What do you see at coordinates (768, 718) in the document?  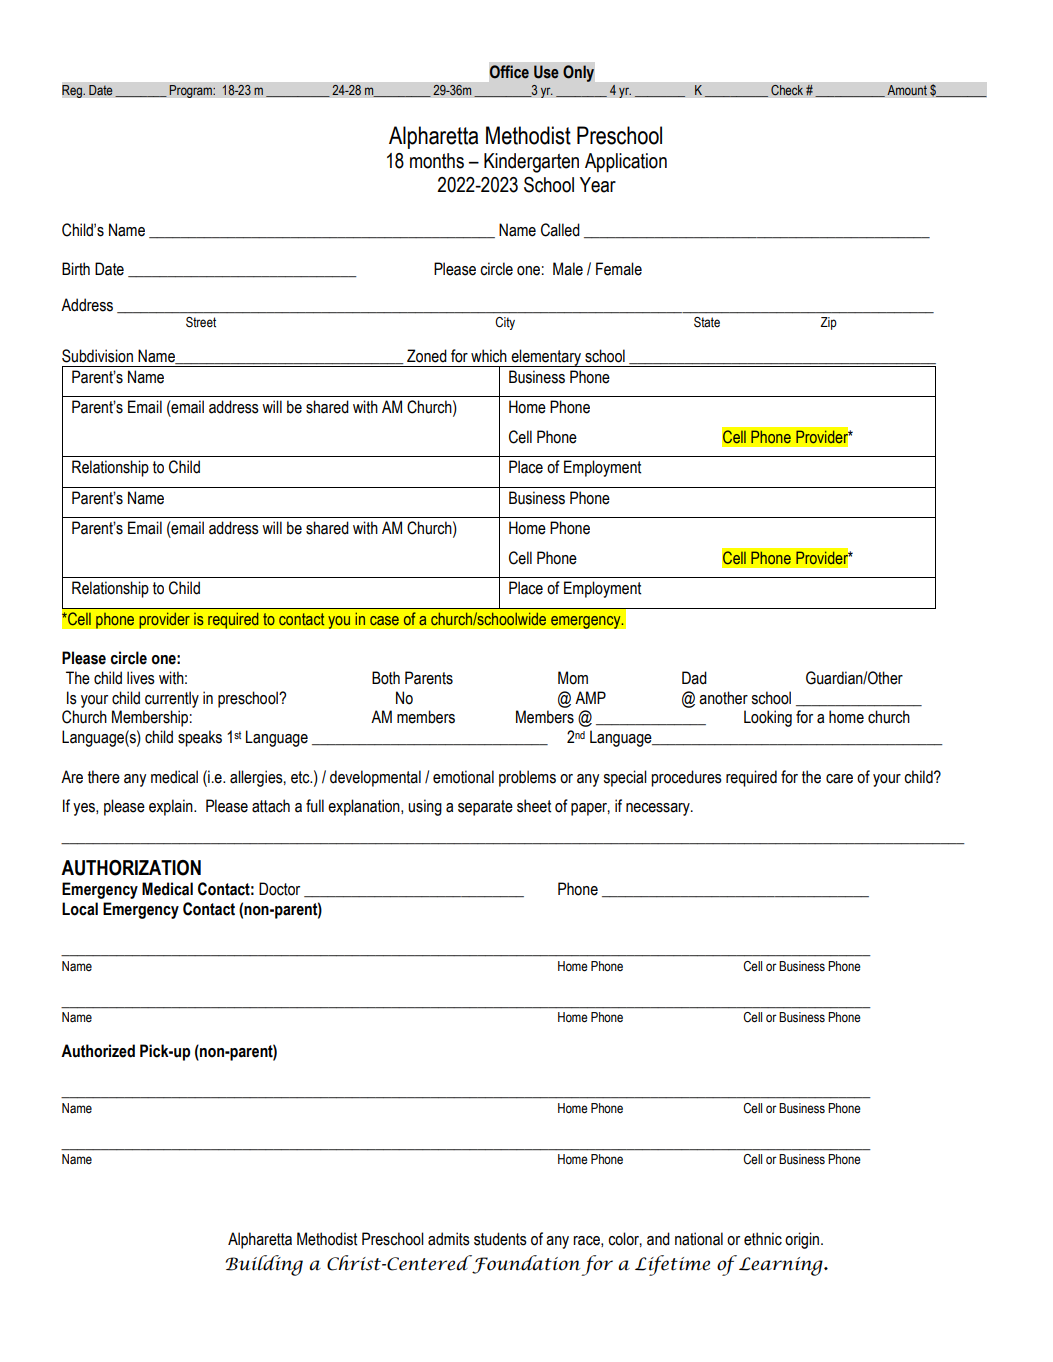 I see `Looking` at bounding box center [768, 718].
